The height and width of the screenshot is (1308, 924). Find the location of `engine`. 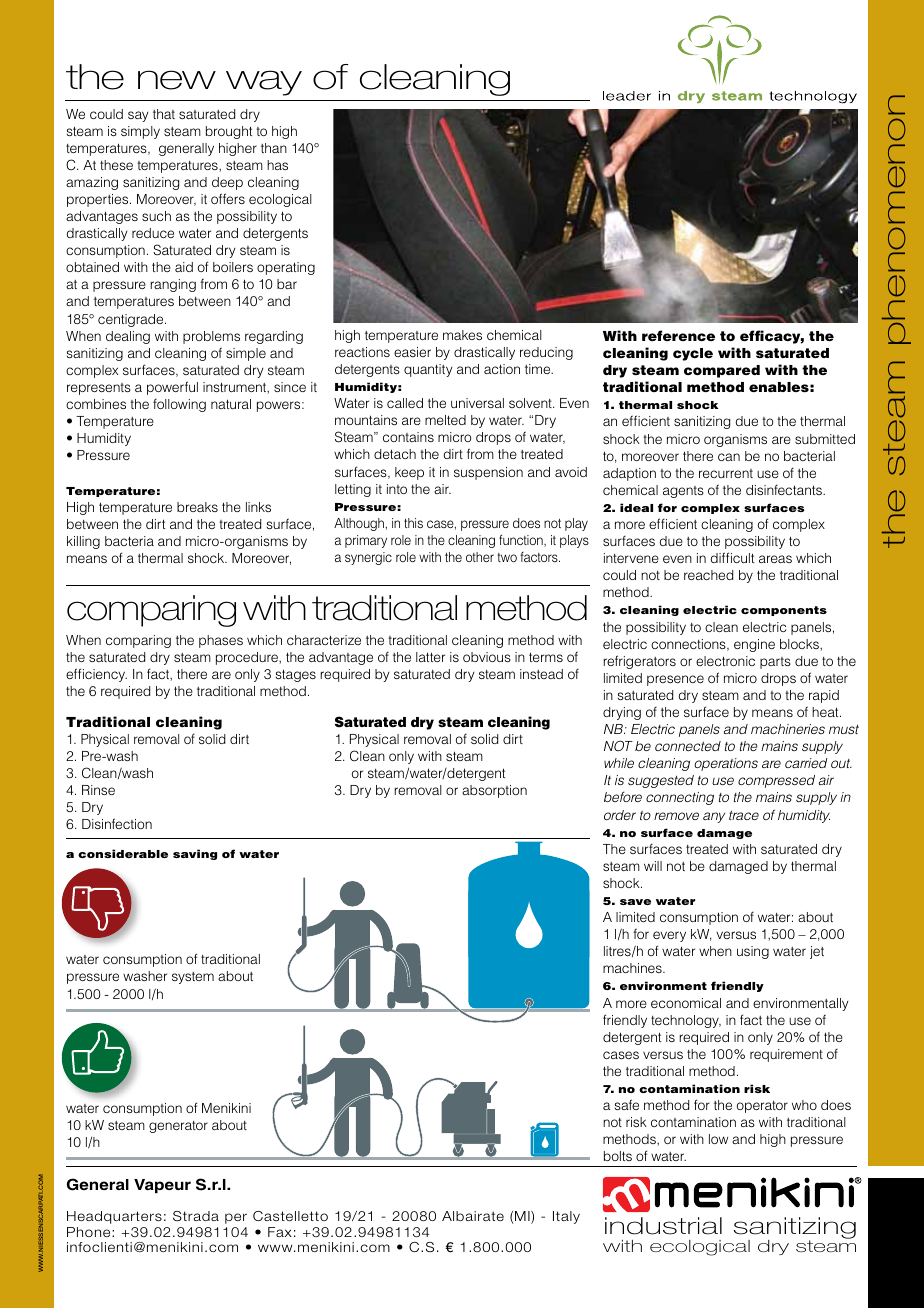

engine is located at coordinates (754, 645).
